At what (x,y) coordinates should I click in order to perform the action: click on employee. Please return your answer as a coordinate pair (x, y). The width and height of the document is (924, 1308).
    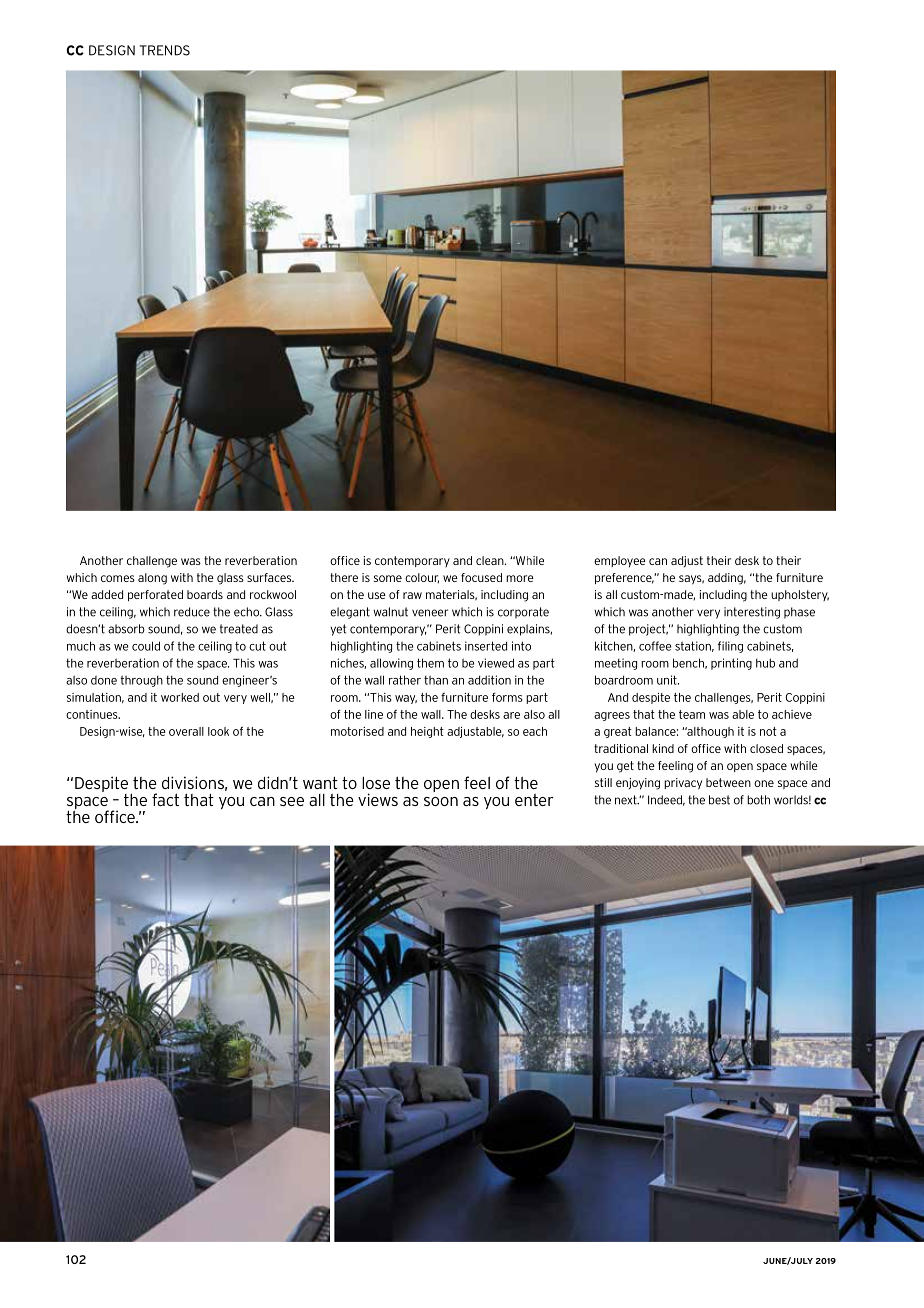
    Looking at the image, I should click on (620, 562).
